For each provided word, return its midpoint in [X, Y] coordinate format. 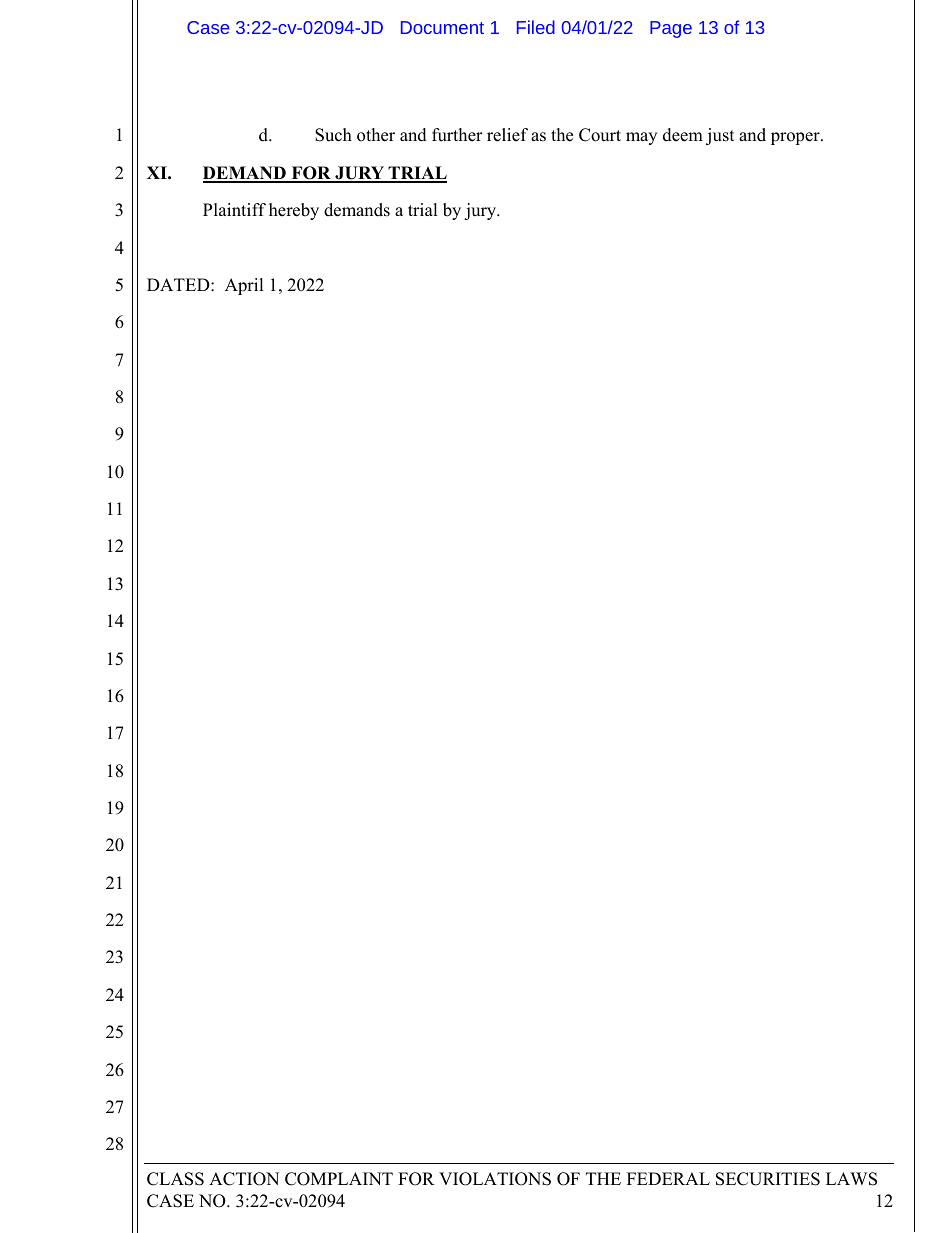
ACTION [244, 1179]
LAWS [851, 1179]
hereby [294, 211]
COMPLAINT [339, 1179]
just [720, 136]
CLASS [175, 1179]
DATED [179, 284]
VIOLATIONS [495, 1179]
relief [507, 135]
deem [683, 135]
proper [796, 138]
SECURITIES [768, 1179]
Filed [536, 27]
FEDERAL [668, 1178]
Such [333, 135]
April [244, 286]
